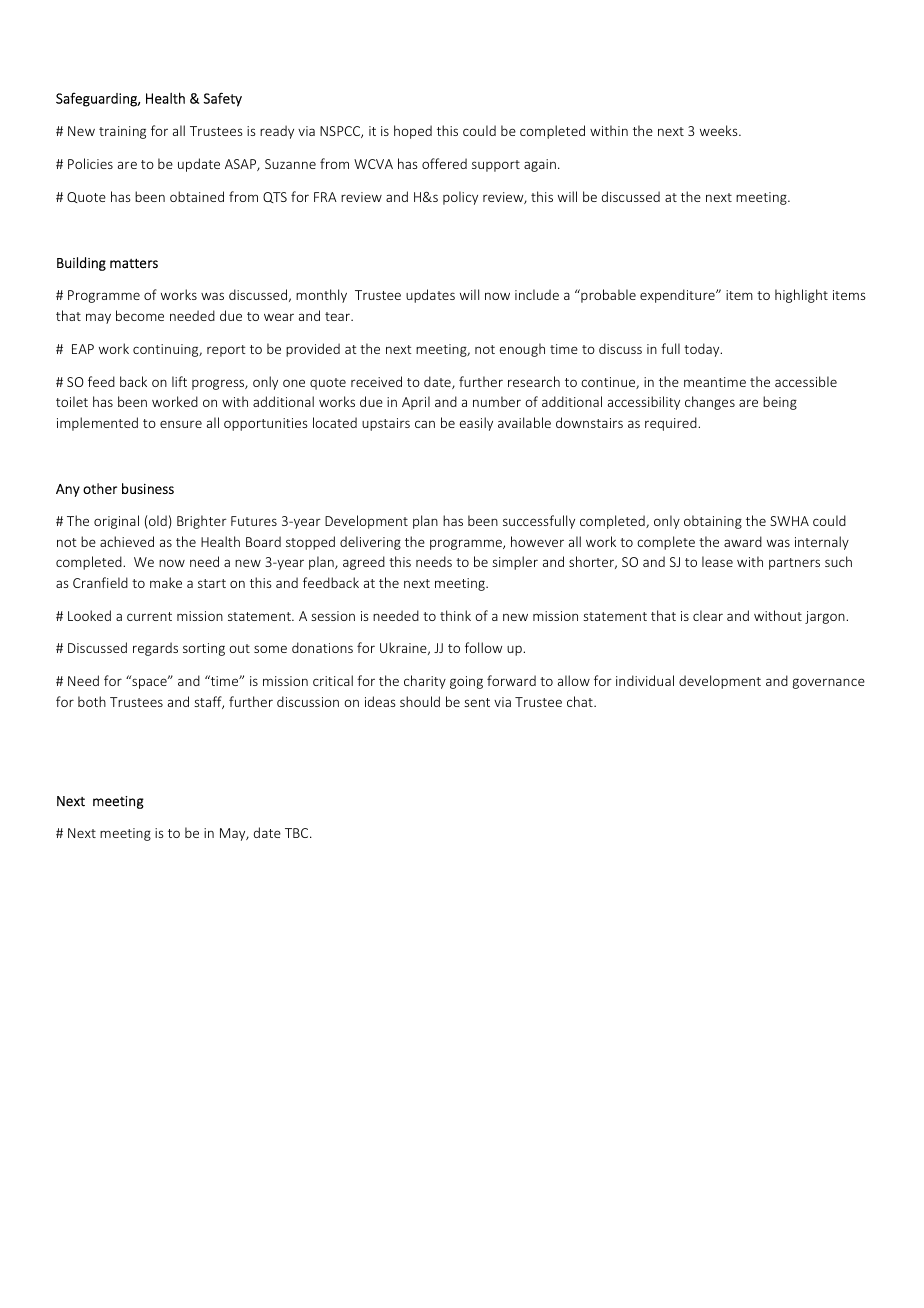 The width and height of the document is (924, 1308). Describe the element at coordinates (483, 647) in the document. I see `follow` at that location.
